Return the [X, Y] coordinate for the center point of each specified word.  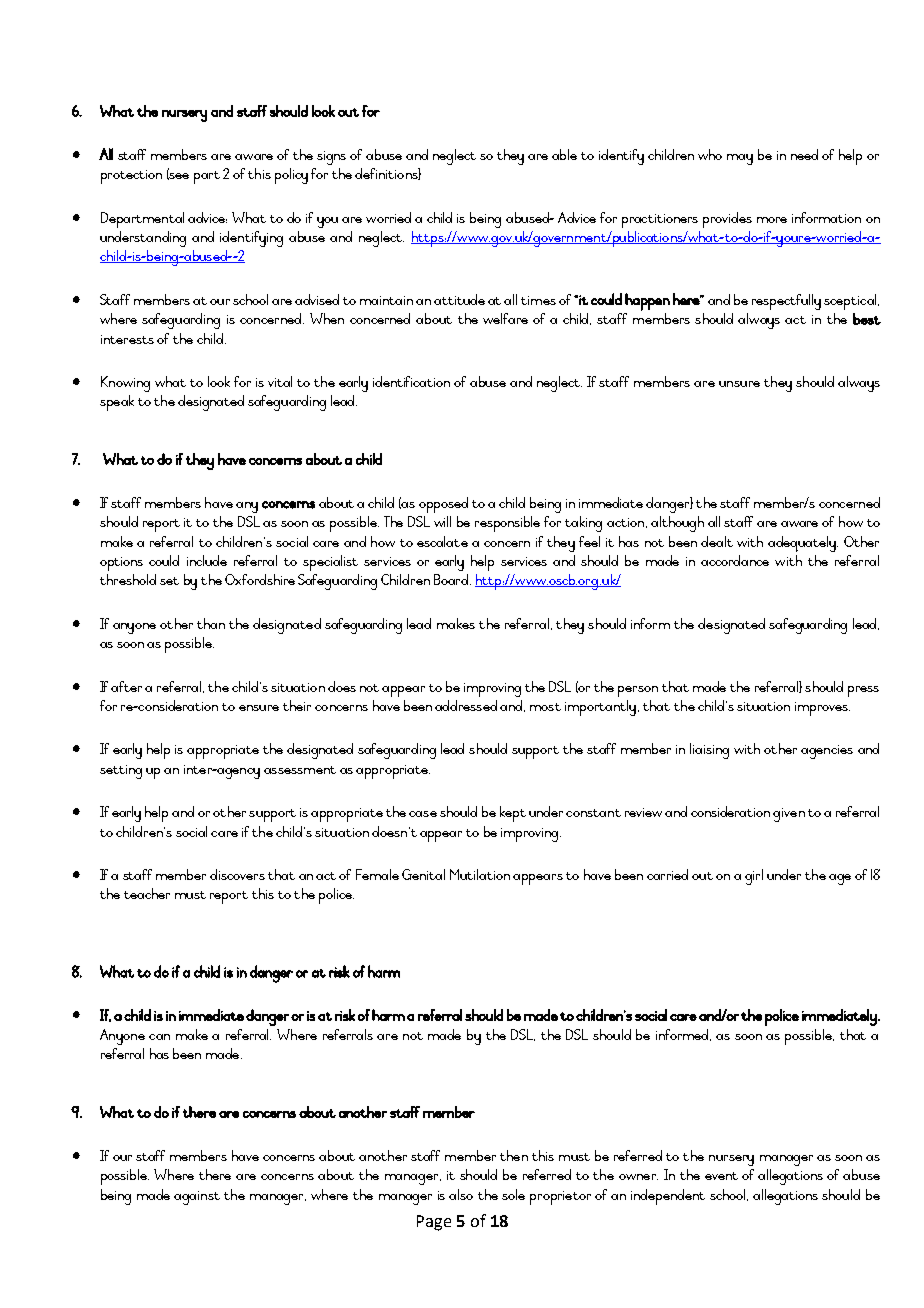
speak [117, 403]
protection [131, 177]
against [197, 1198]
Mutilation [480, 874]
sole [513, 1194]
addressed [466, 705]
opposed [443, 505]
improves [822, 709]
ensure [259, 708]
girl [754, 877]
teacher [147, 893]
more [772, 220]
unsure [739, 384]
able [564, 154]
